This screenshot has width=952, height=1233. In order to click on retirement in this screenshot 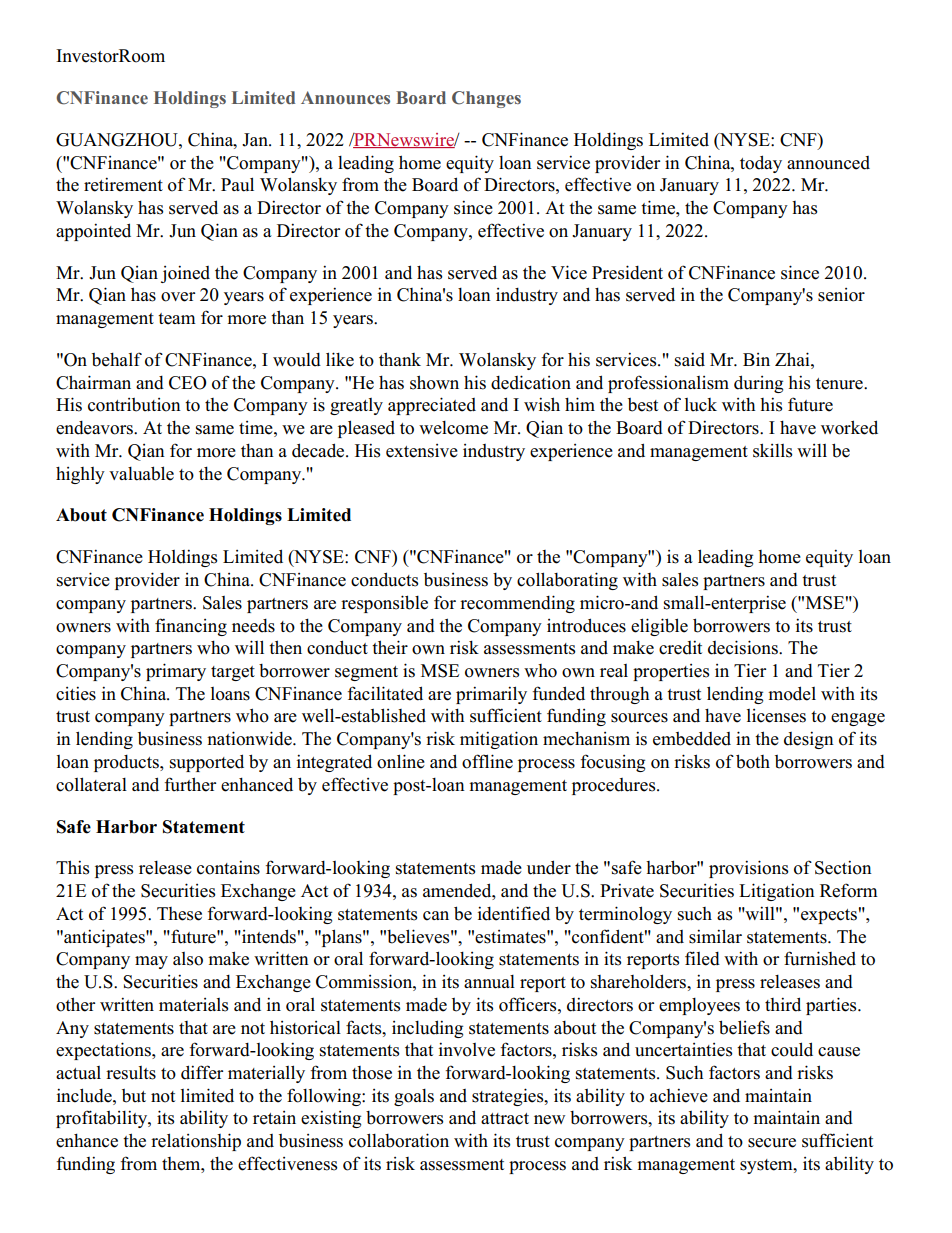, I will do `click(123, 184)`.
